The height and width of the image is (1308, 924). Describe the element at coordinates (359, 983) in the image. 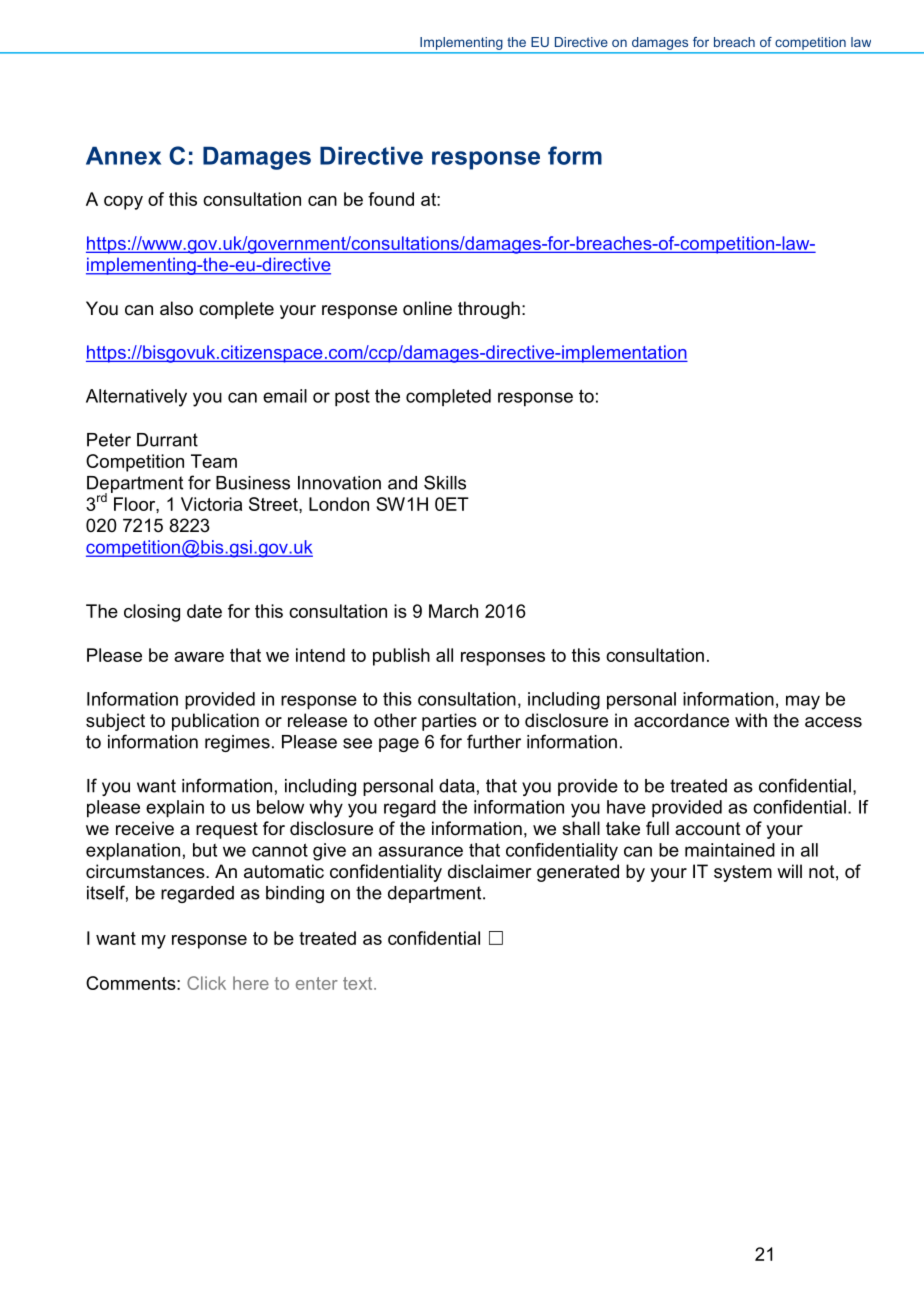

I see `text` at that location.
